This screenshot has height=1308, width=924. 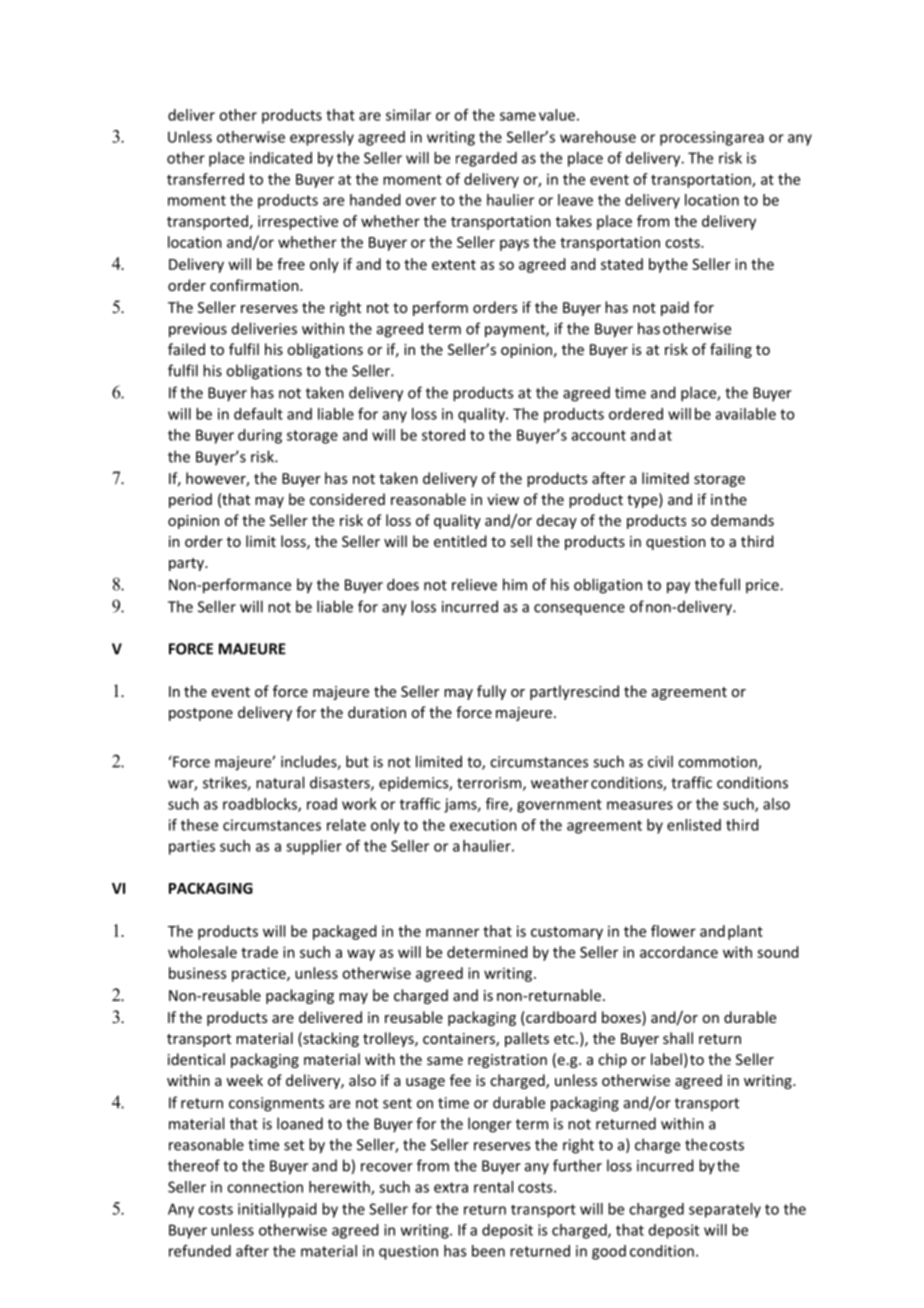 What do you see at coordinates (262, 1210) in the screenshot?
I see `initially` at bounding box center [262, 1210].
